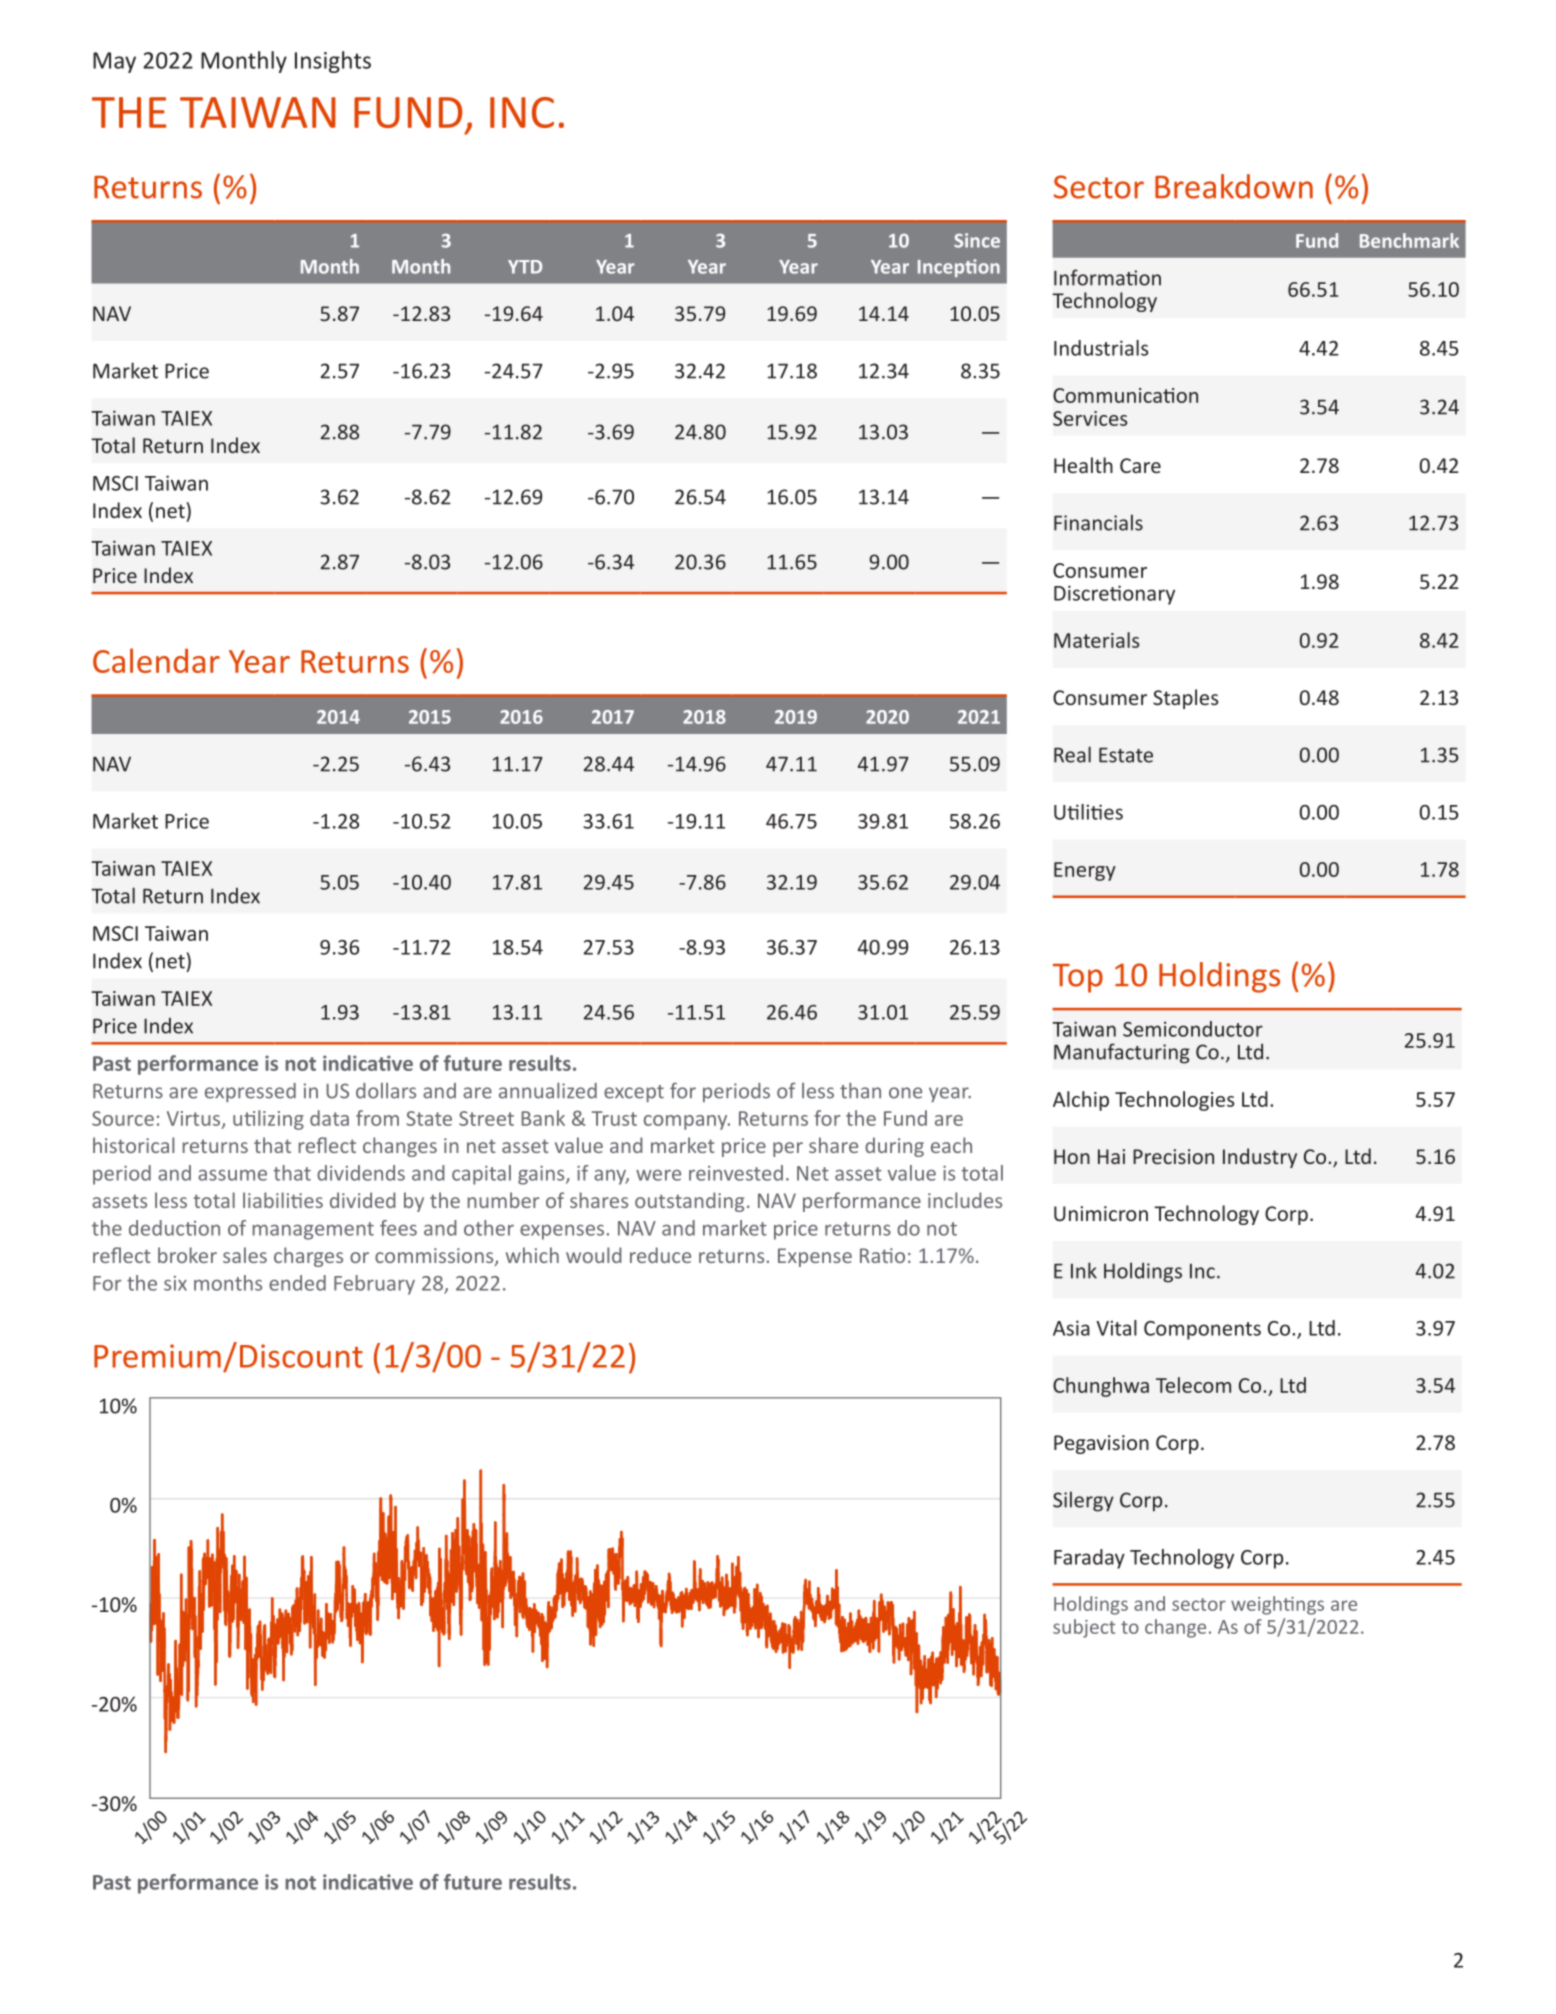 Image resolution: width=1556 pixels, height=2014 pixels. What do you see at coordinates (1089, 1559) in the page?
I see `Faraday` at bounding box center [1089, 1559].
